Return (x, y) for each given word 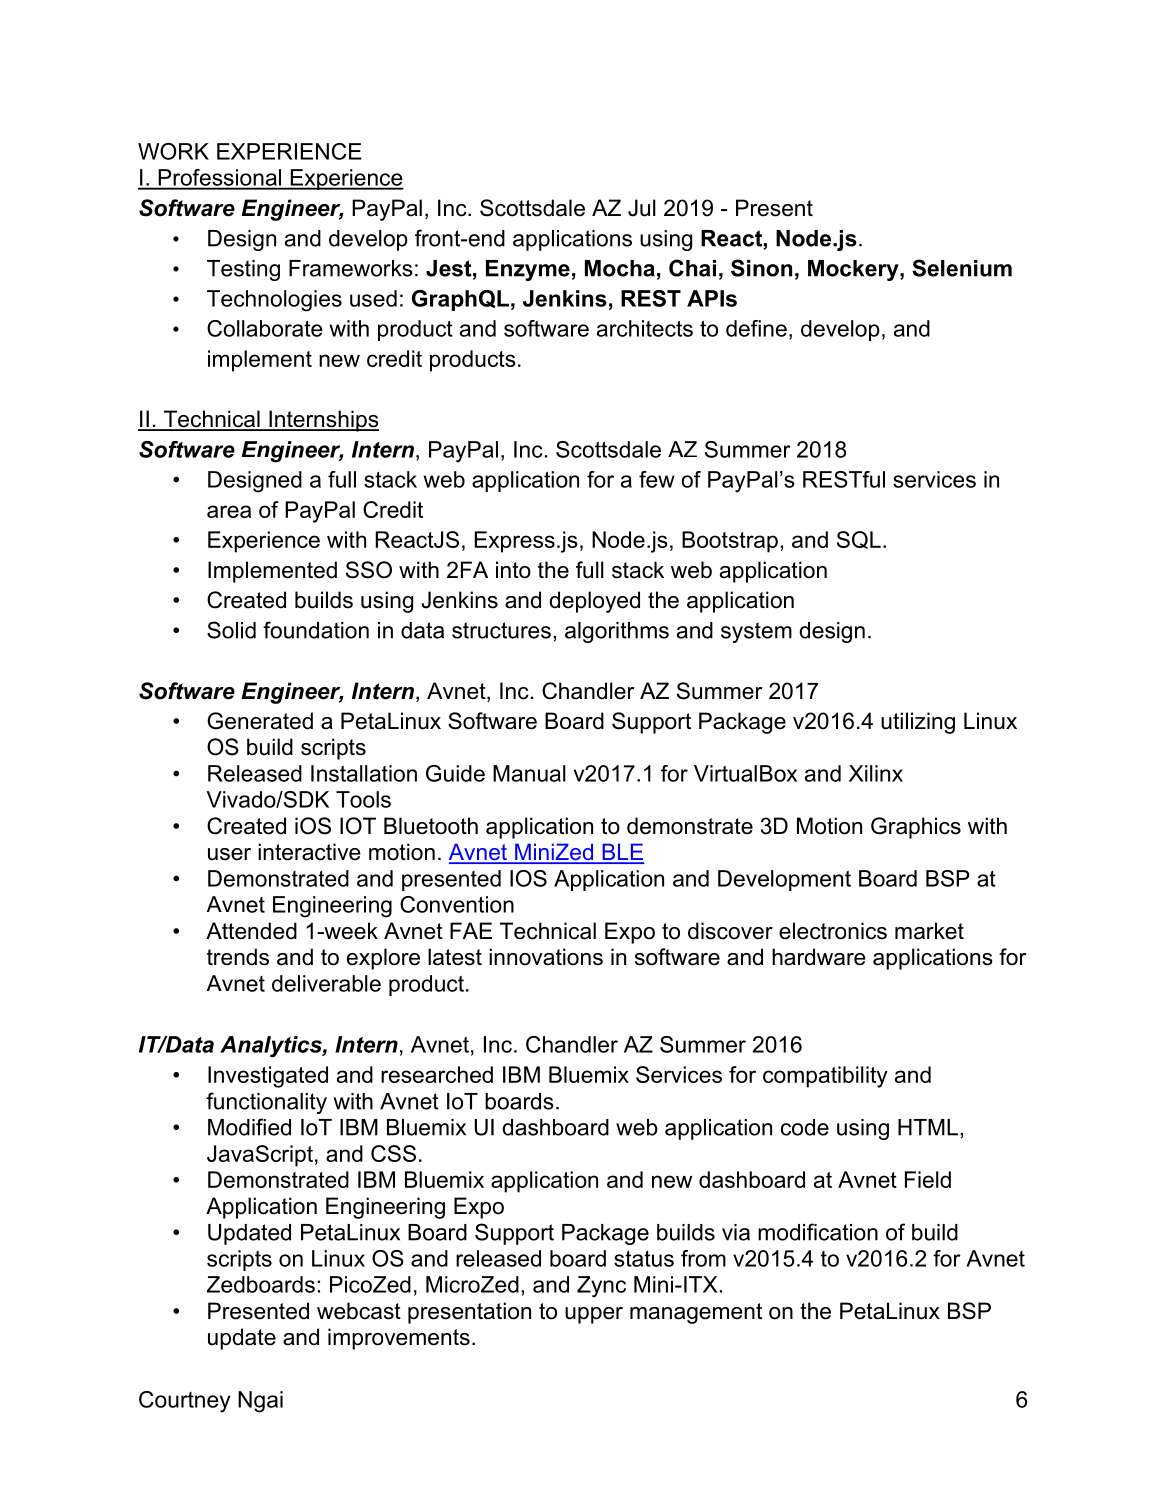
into (513, 570)
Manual (529, 773)
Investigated (268, 1077)
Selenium (962, 268)
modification (818, 1232)
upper (594, 1315)
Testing (243, 270)
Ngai (260, 1402)
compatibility (825, 1077)
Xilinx (876, 773)
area (229, 511)
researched (437, 1074)
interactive (309, 852)
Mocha (620, 268)
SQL (859, 540)
